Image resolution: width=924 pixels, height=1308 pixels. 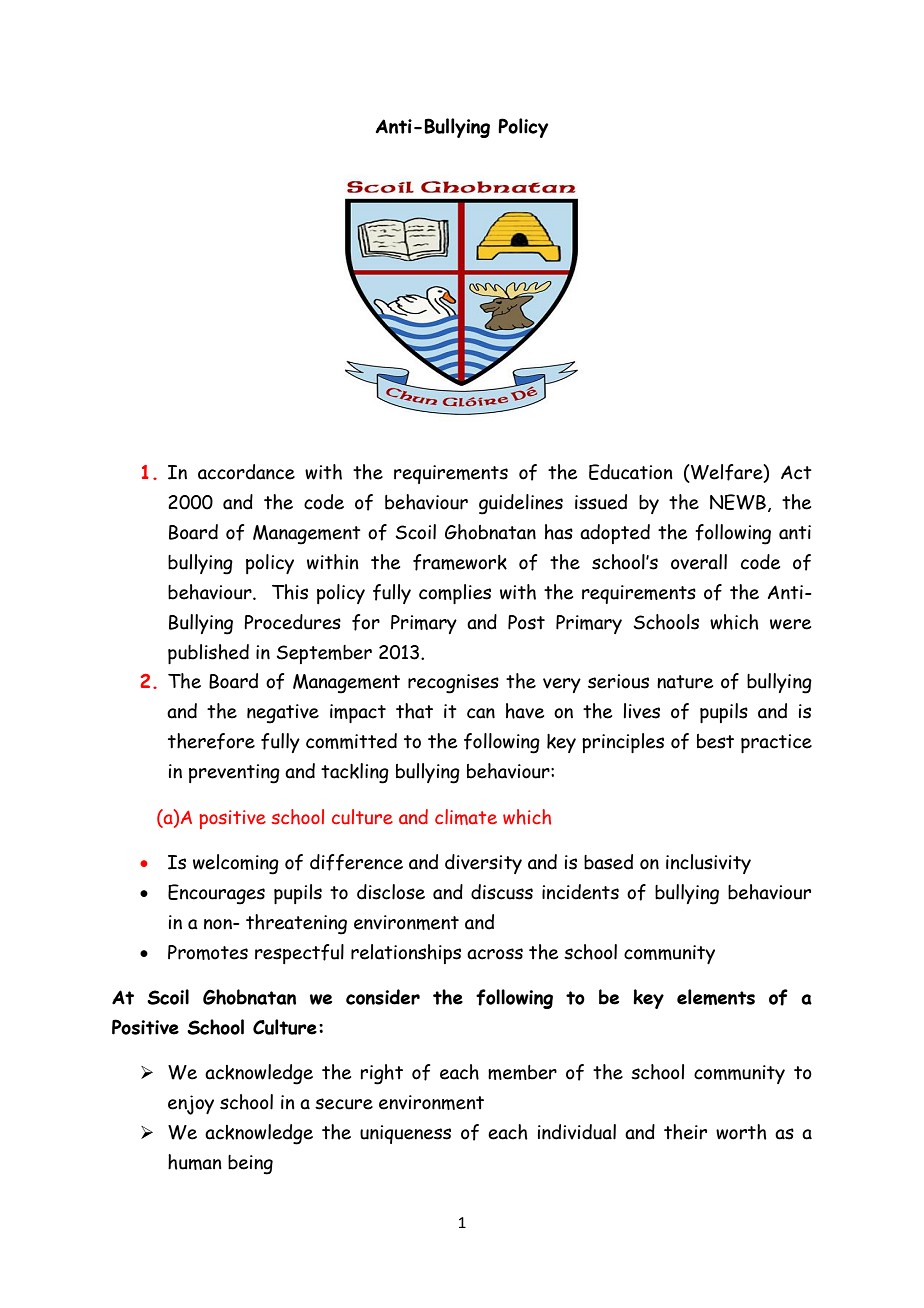 I want to click on published, so click(x=208, y=654).
